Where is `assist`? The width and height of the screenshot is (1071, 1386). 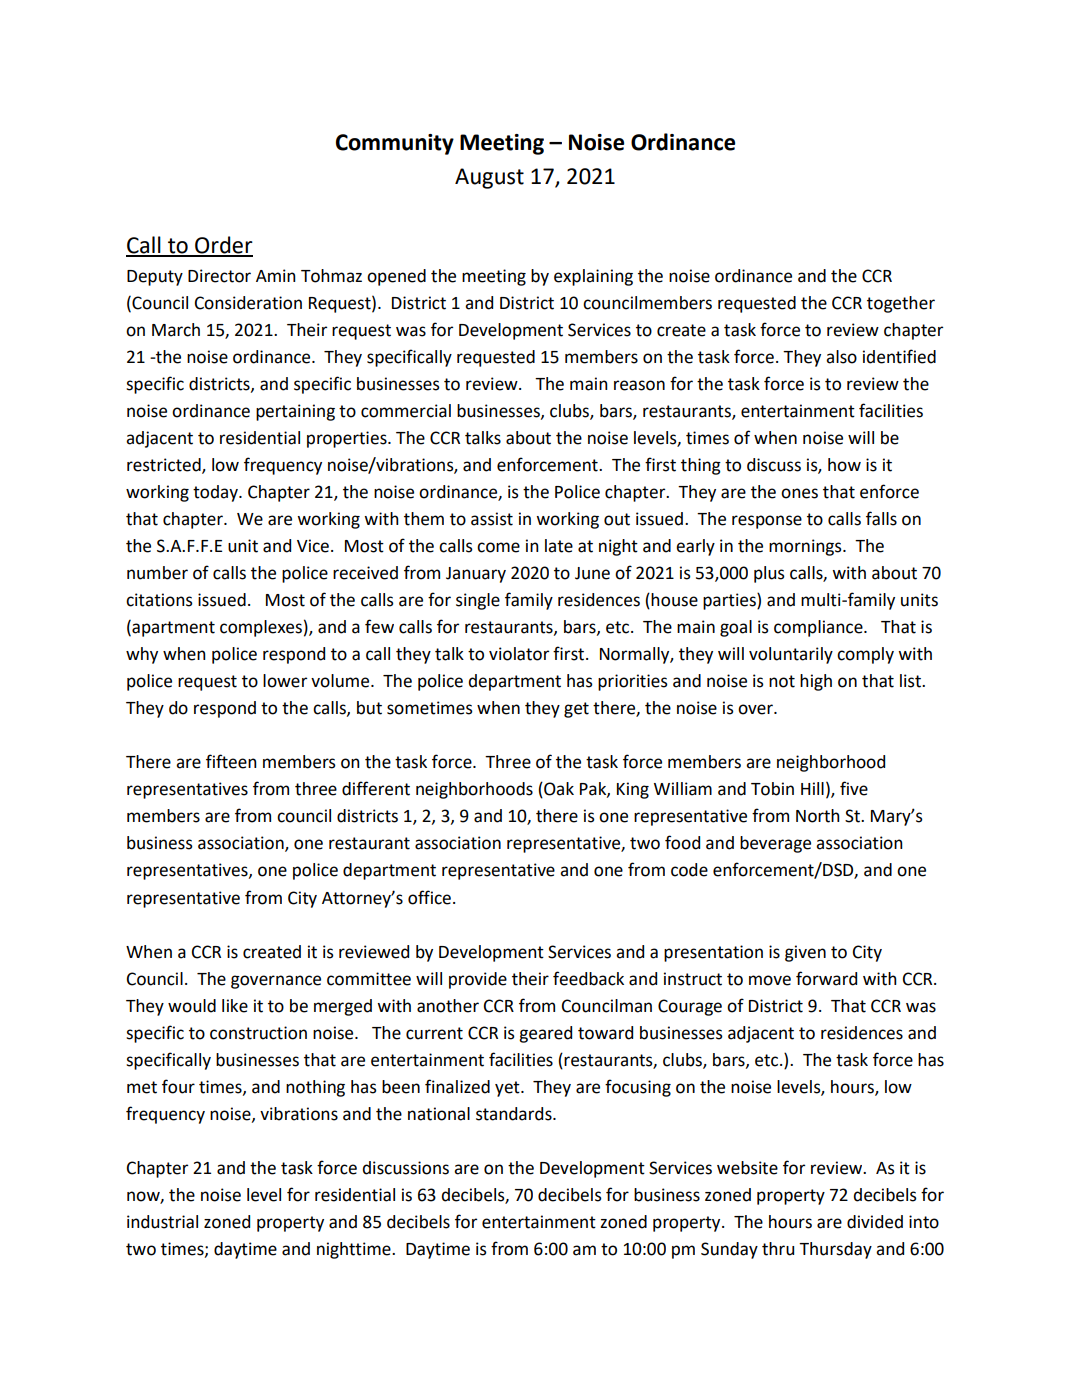 assist is located at coordinates (492, 519).
